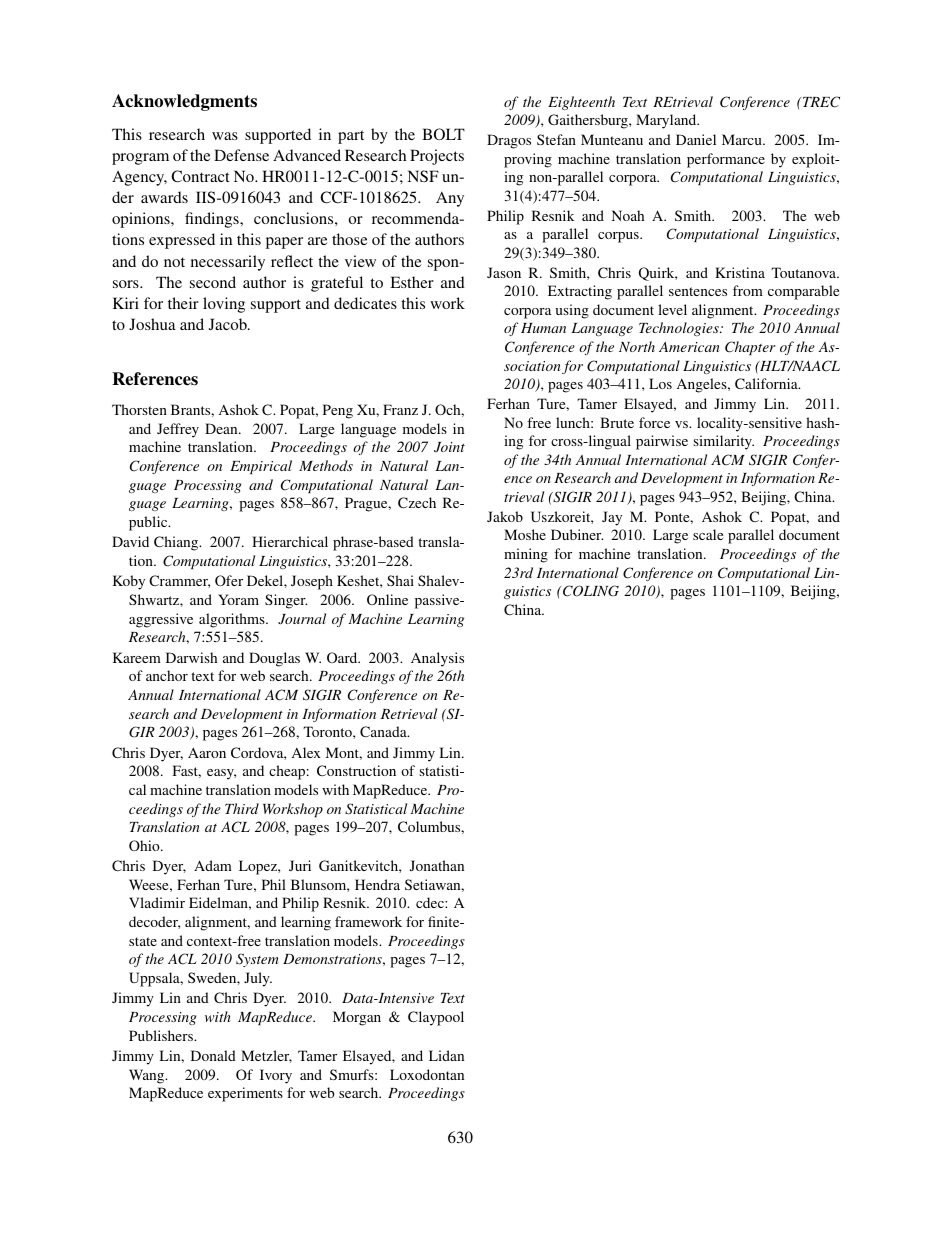 Image resolution: width=952 pixels, height=1233 pixels. Describe the element at coordinates (225, 136) in the screenshot. I see `was` at that location.
